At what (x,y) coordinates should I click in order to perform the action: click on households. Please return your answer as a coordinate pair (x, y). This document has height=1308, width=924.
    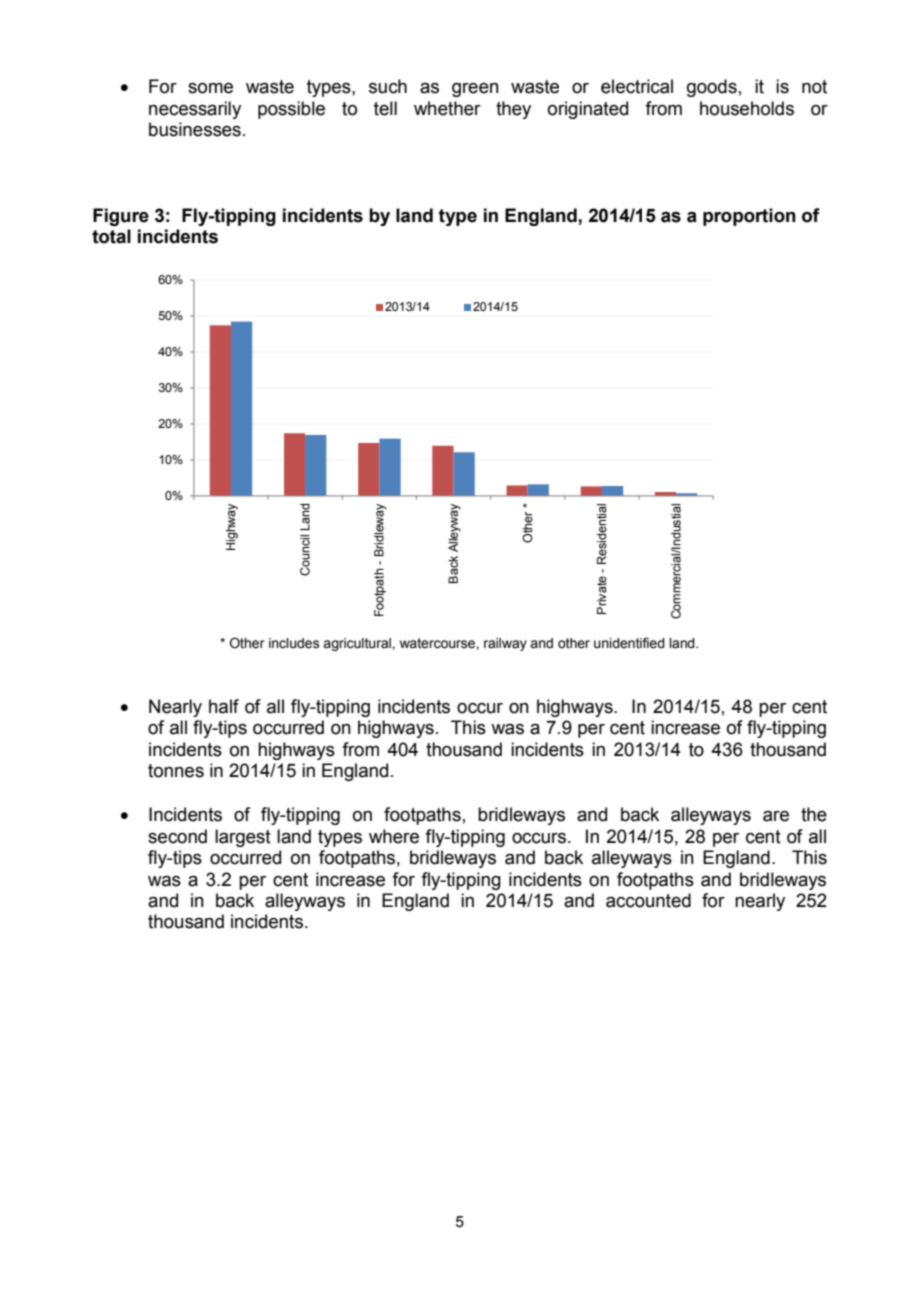
    Looking at the image, I should click on (747, 108).
